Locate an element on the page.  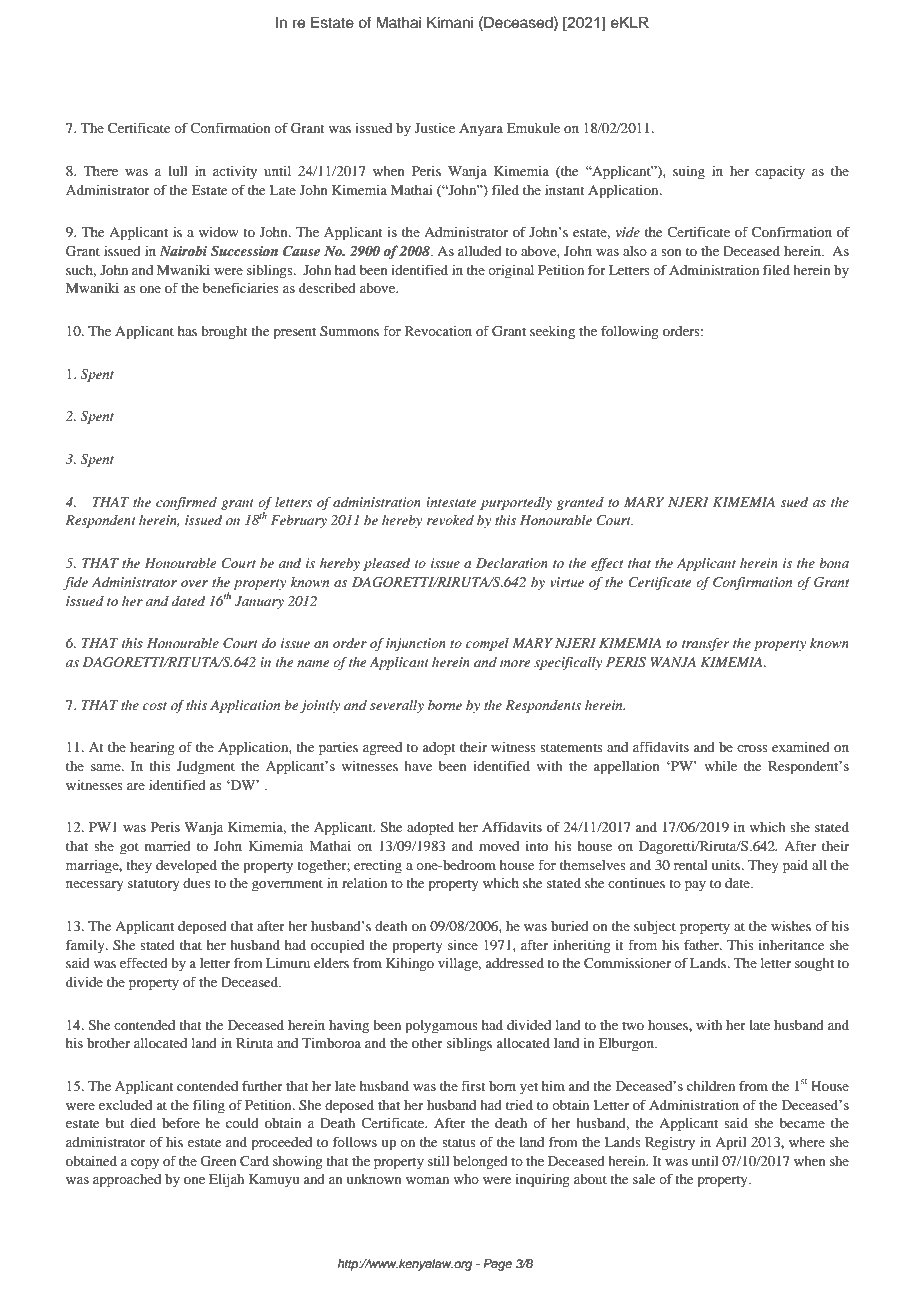
confirmed is located at coordinates (186, 503).
